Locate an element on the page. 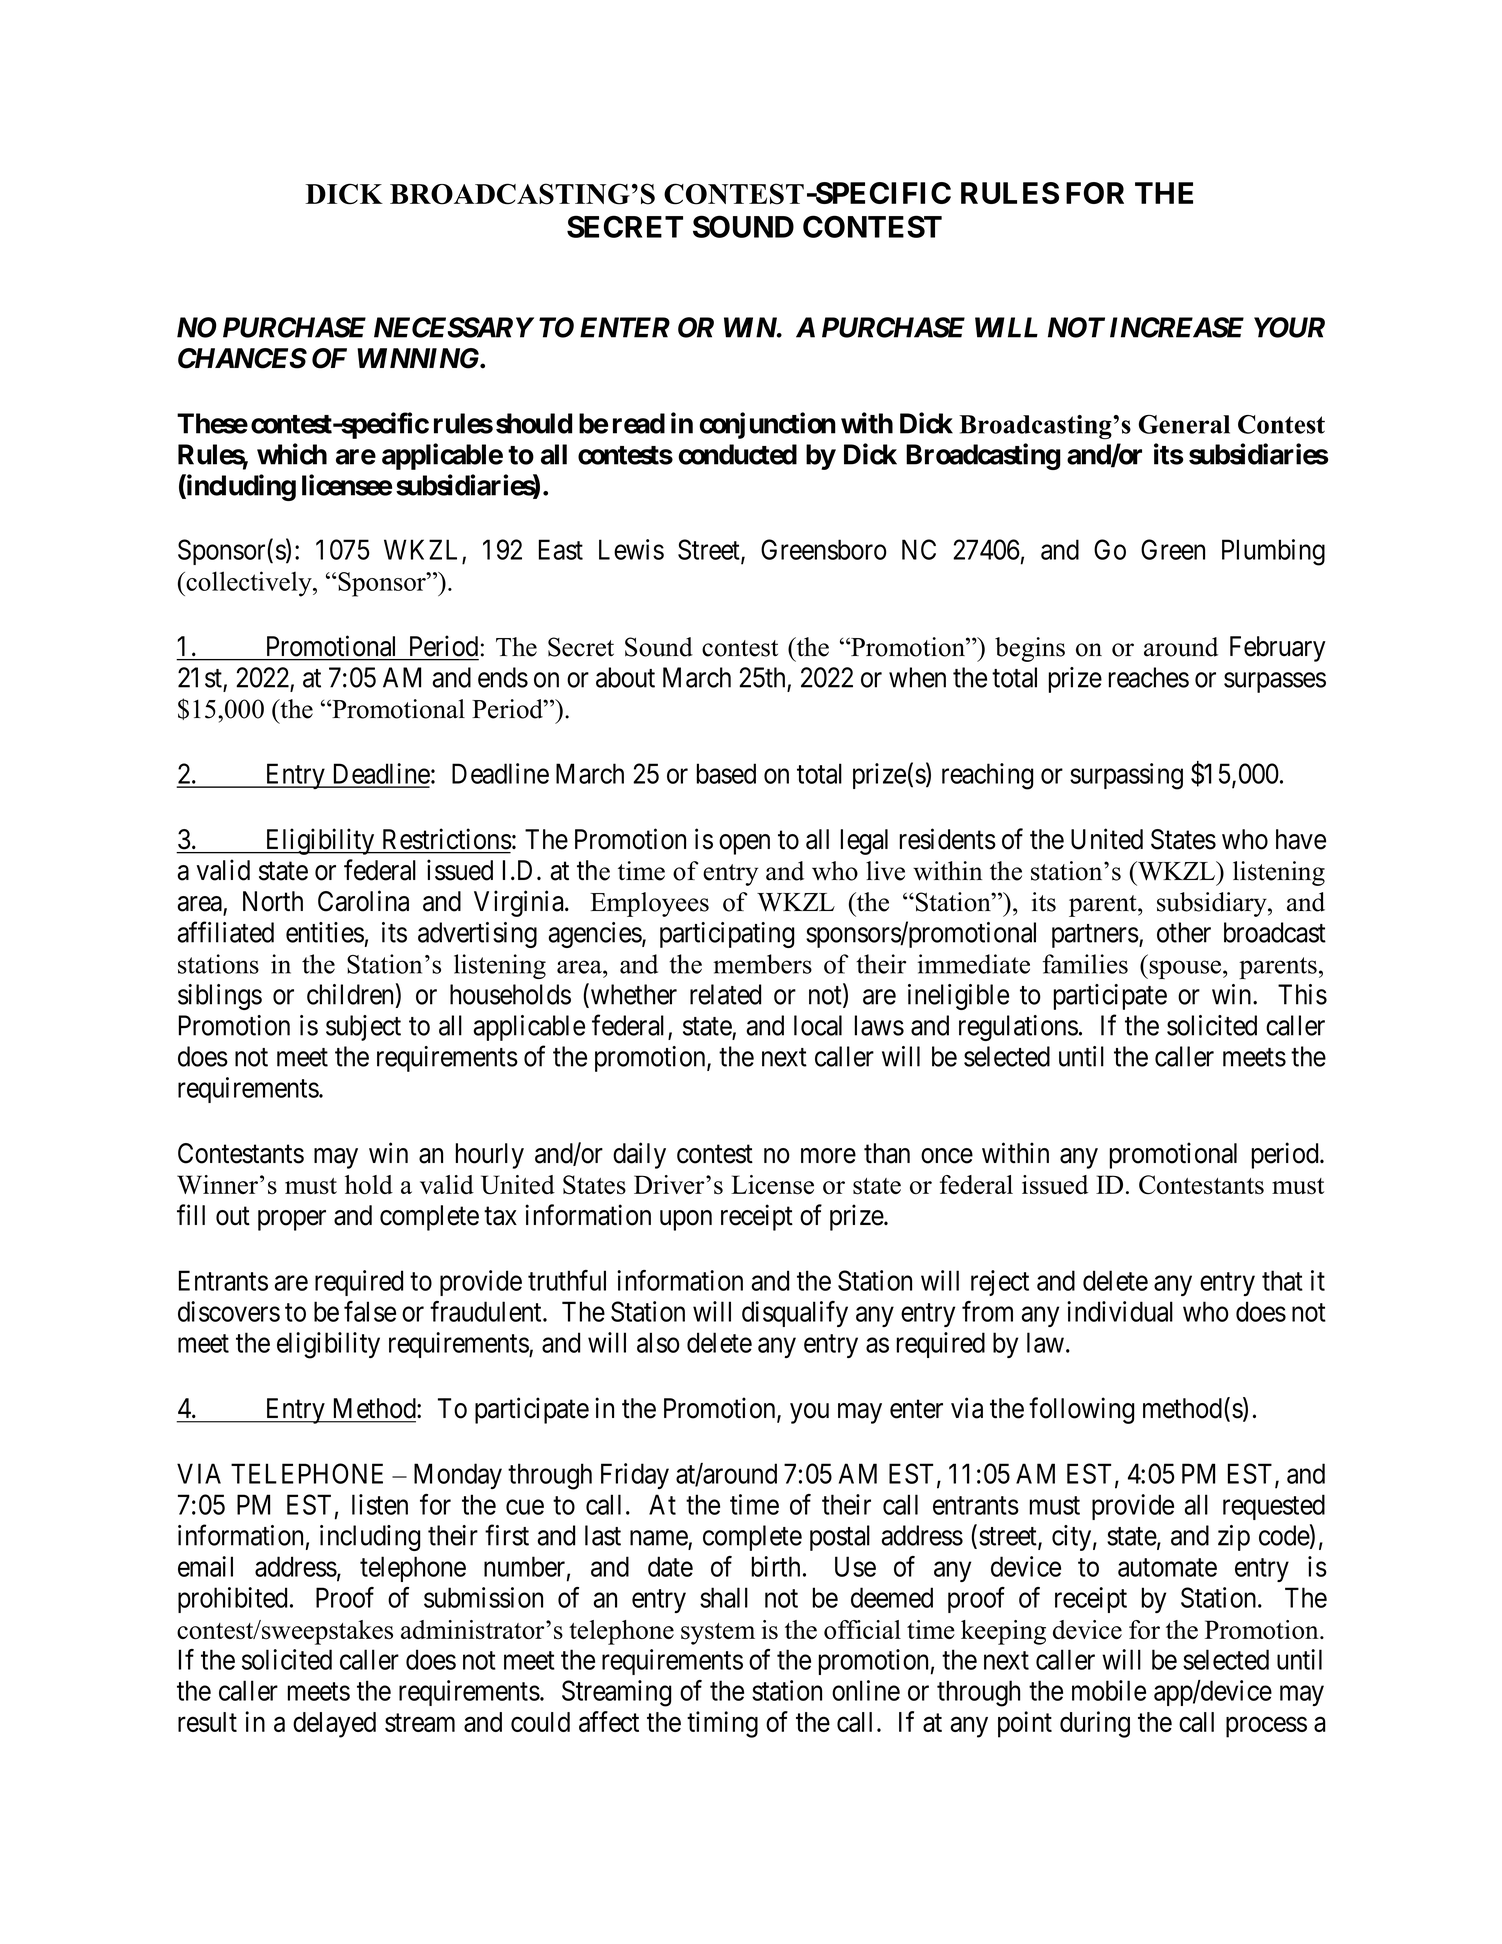 The height and width of the page is (1944, 1502). collectively is located at coordinates (249, 584).
